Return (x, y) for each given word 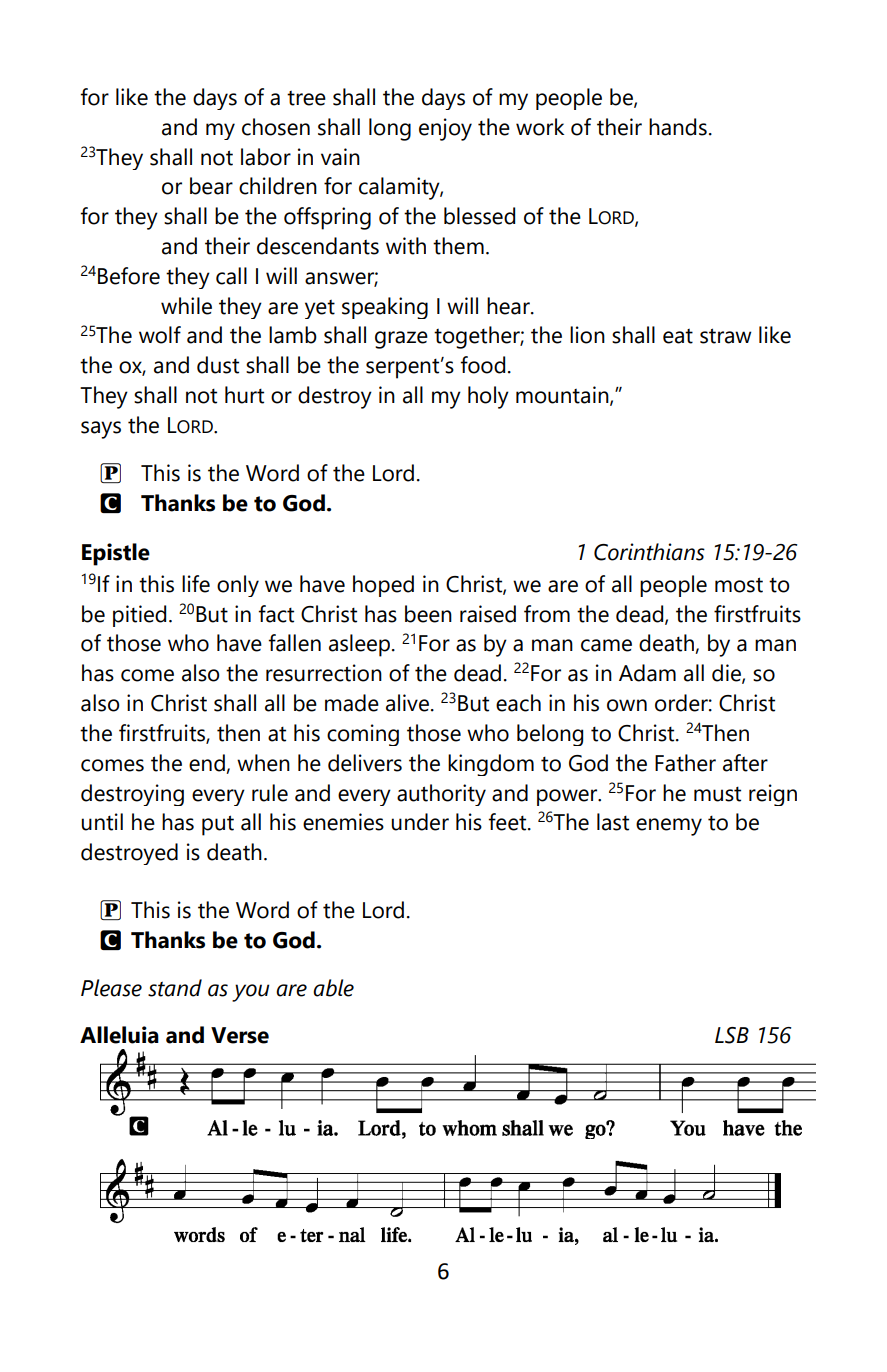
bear (211, 186)
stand (175, 988)
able (333, 988)
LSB (732, 1035)
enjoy (445, 129)
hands (678, 127)
